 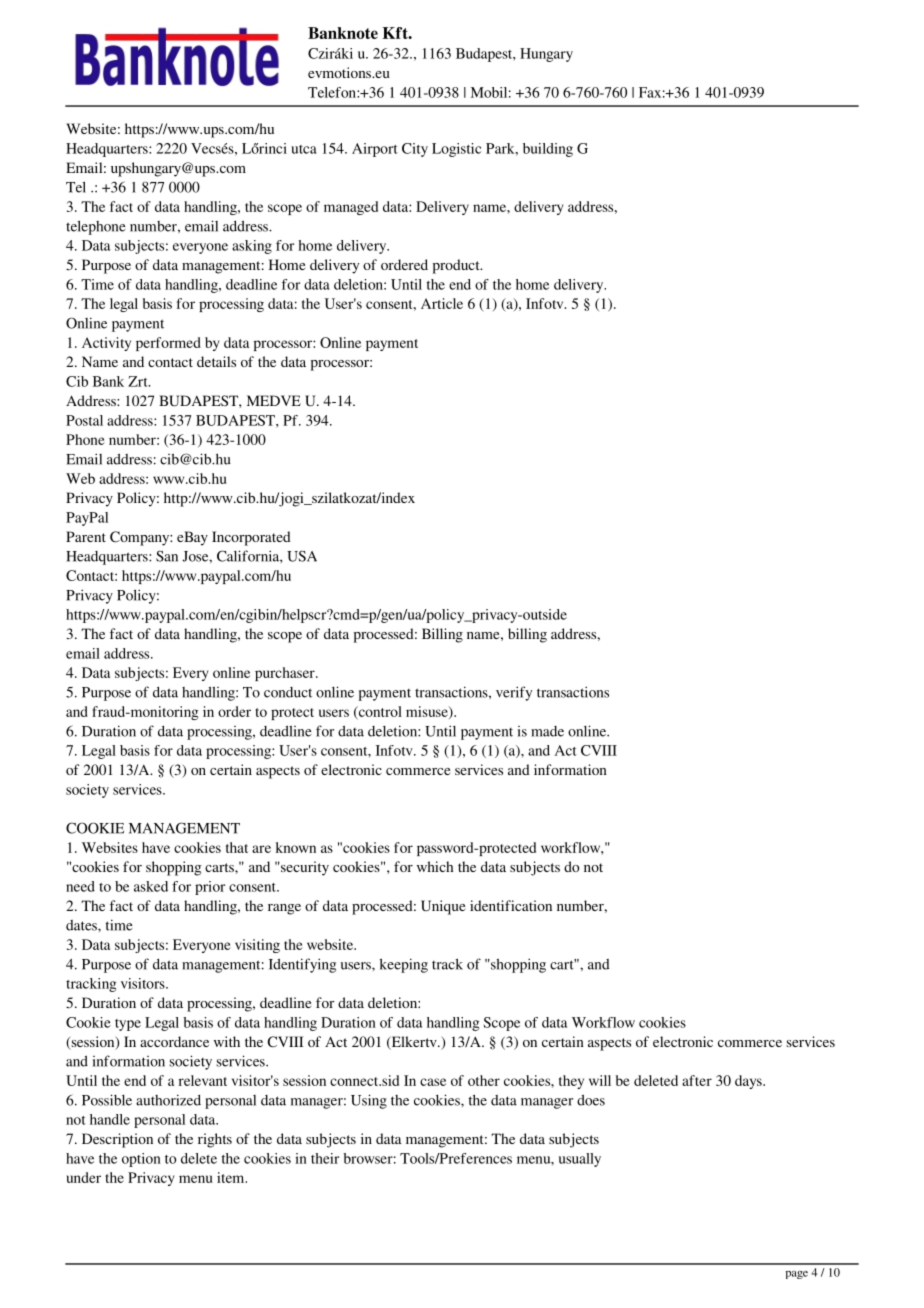 What do you see at coordinates (325, 1158) in the screenshot?
I see `their` at bounding box center [325, 1158].
